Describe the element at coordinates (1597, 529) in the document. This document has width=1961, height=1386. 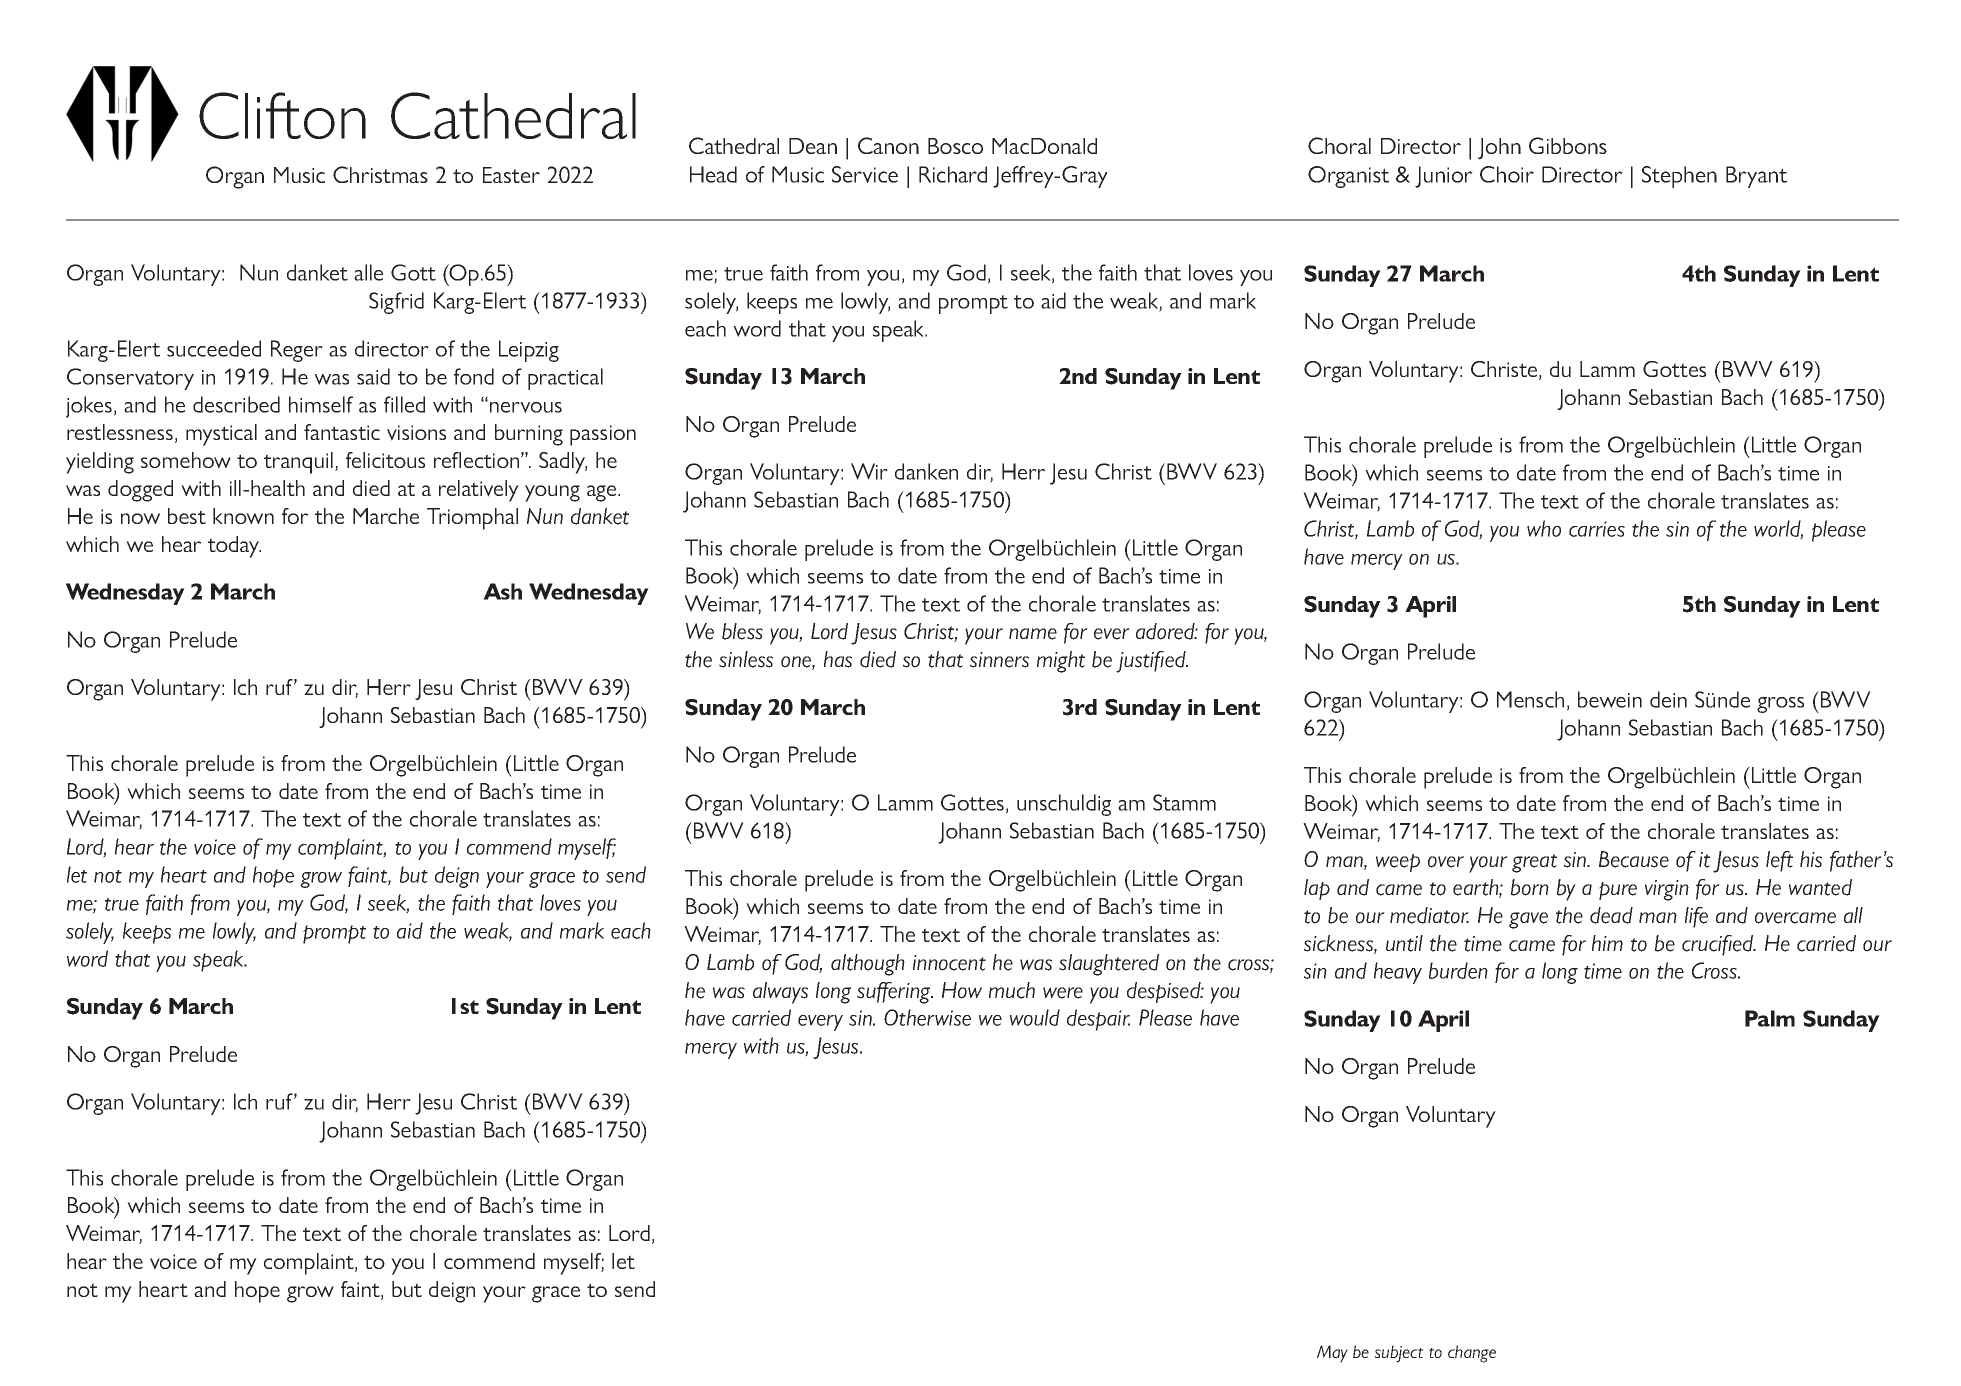
I see `carries` at that location.
